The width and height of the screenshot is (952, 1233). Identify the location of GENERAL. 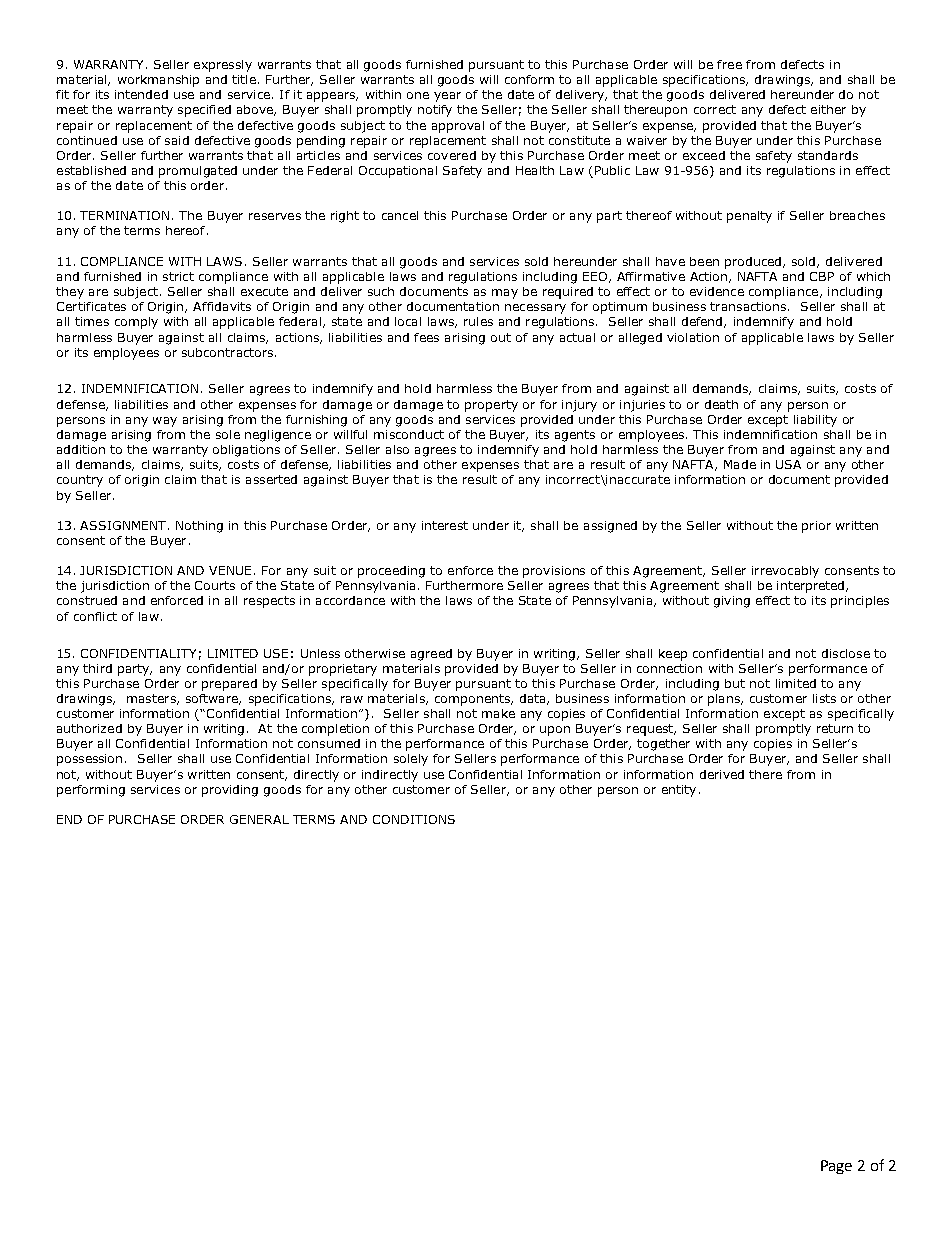
(259, 819).
